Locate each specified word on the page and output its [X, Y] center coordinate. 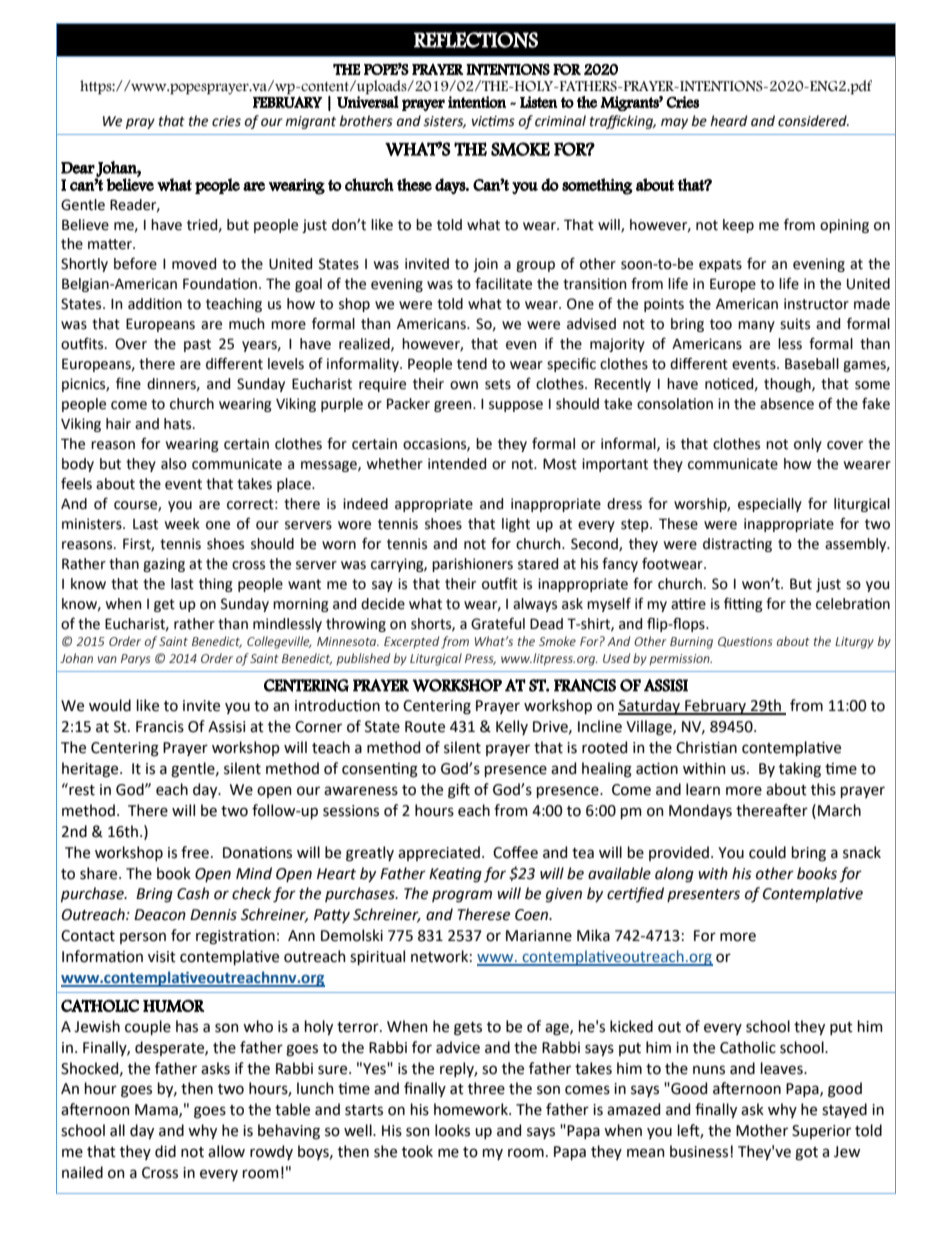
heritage [91, 770]
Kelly [512, 727]
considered [813, 121]
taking [800, 770]
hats [179, 424]
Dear [78, 168]
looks [452, 1130]
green [454, 406]
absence [787, 404]
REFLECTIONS [476, 40]
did [165, 1151]
